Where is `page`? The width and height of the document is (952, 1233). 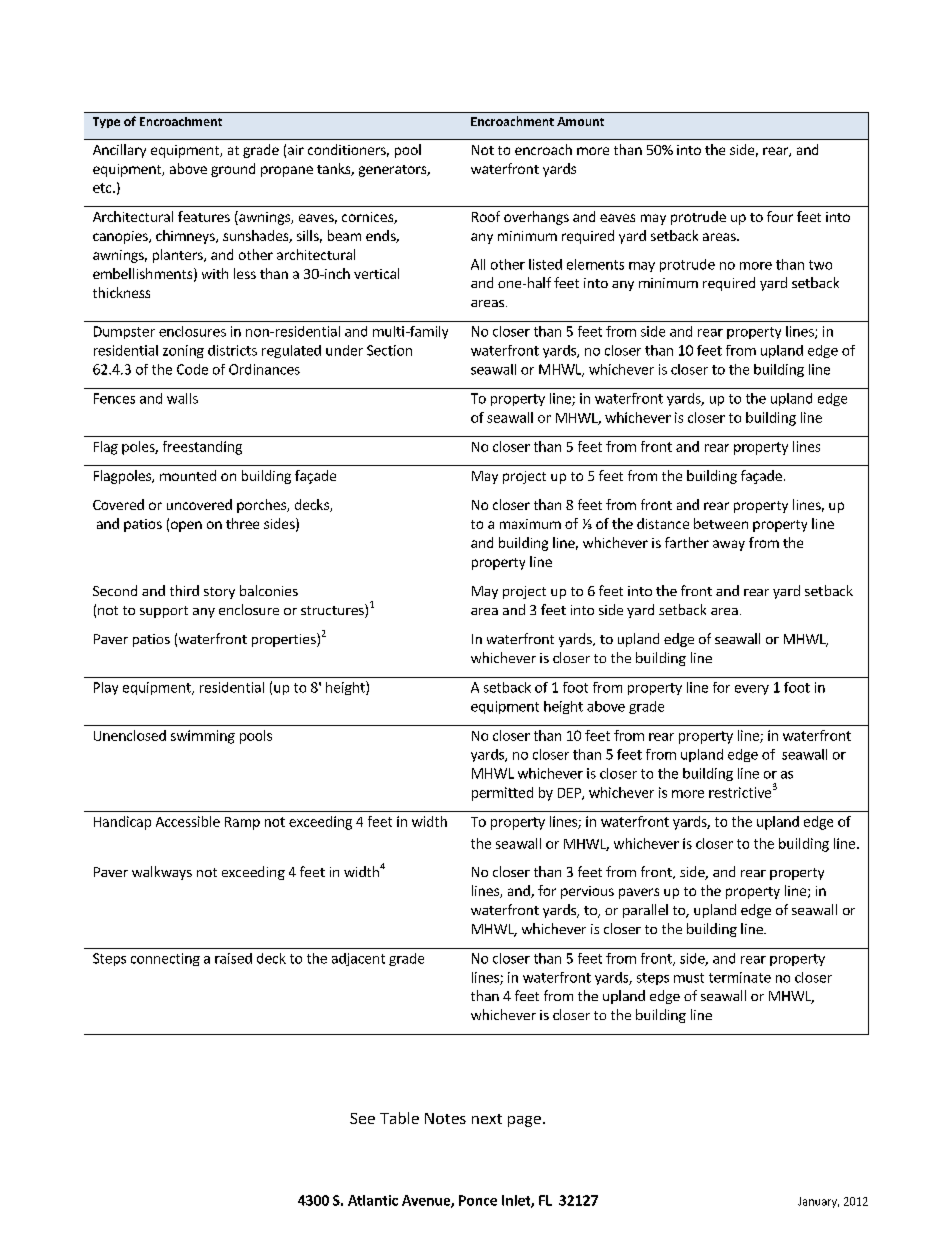 page is located at coordinates (524, 1121).
